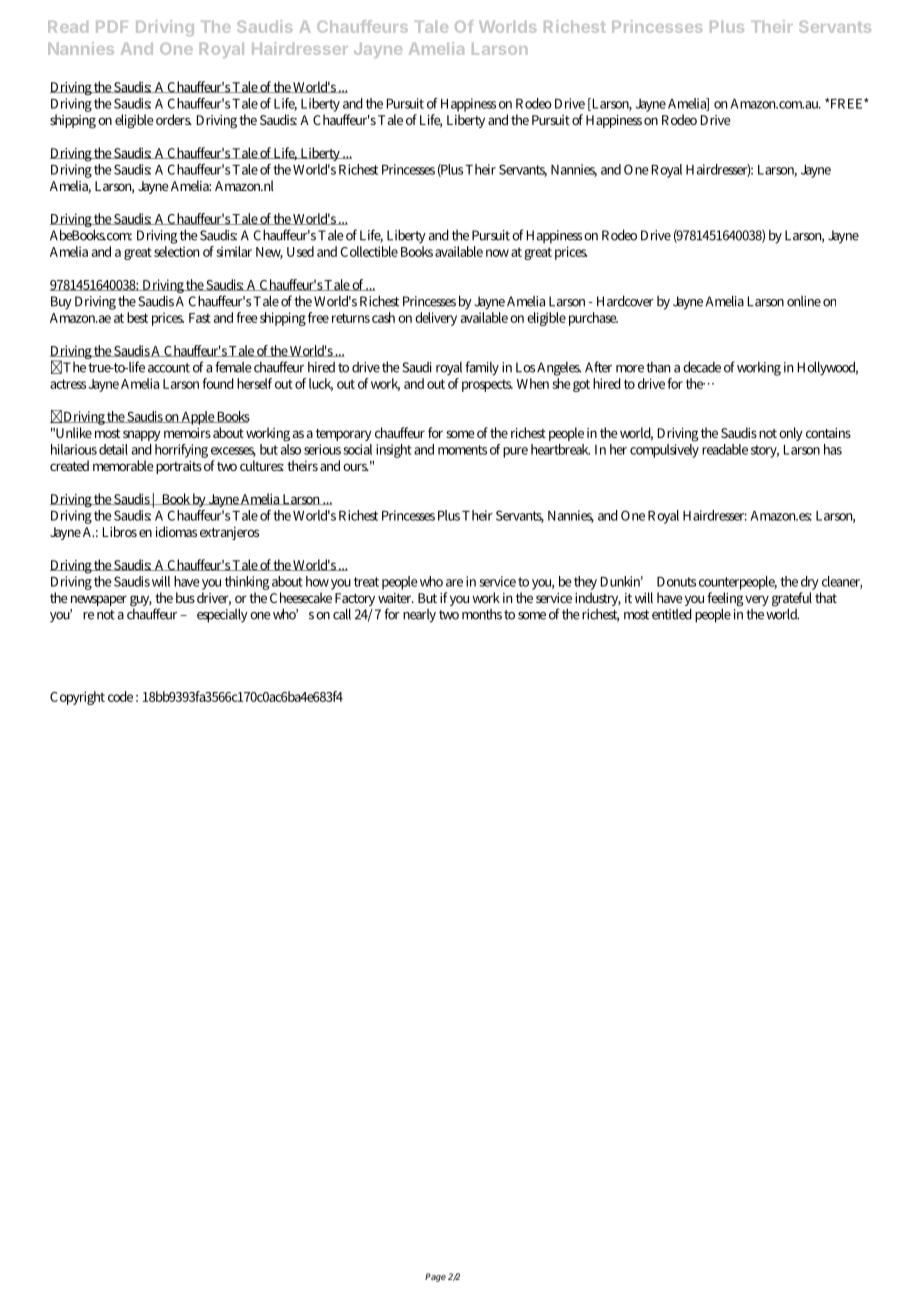 This image has height=1308, width=924. What do you see at coordinates (181, 451) in the image?
I see `horrifying` at bounding box center [181, 451].
